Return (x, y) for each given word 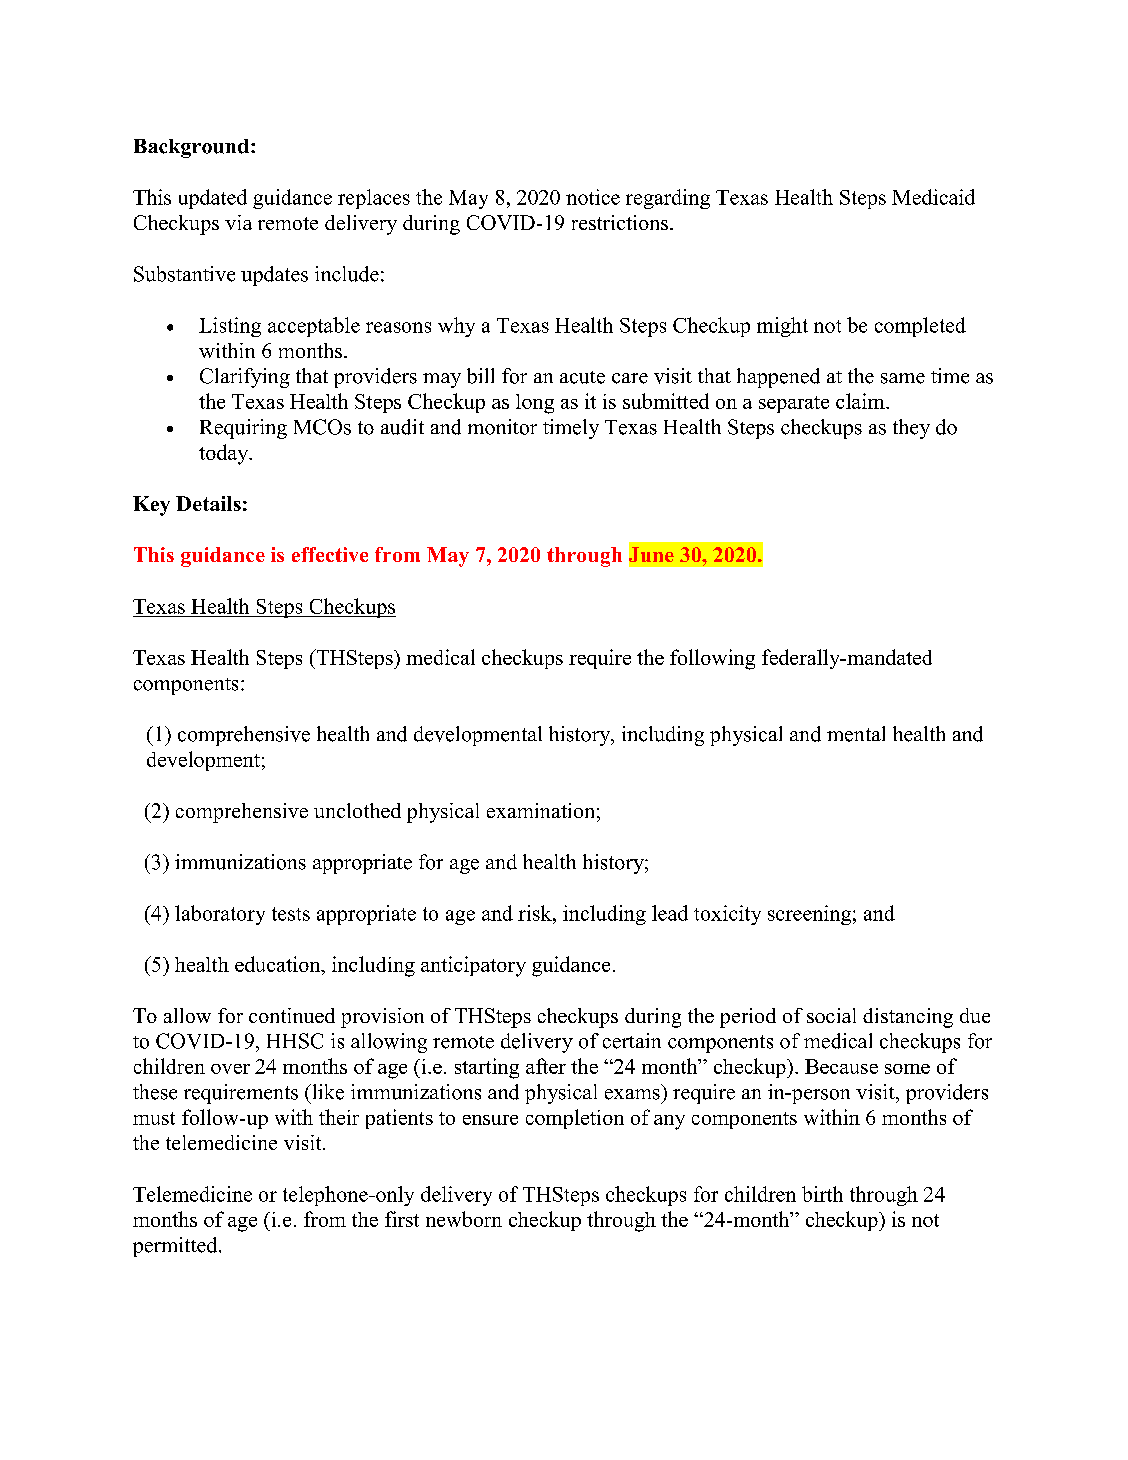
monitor (502, 427)
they (911, 429)
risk (536, 913)
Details (208, 503)
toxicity (727, 915)
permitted (176, 1247)
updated (213, 199)
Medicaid (933, 197)
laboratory (220, 915)
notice (593, 197)
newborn (464, 1219)
